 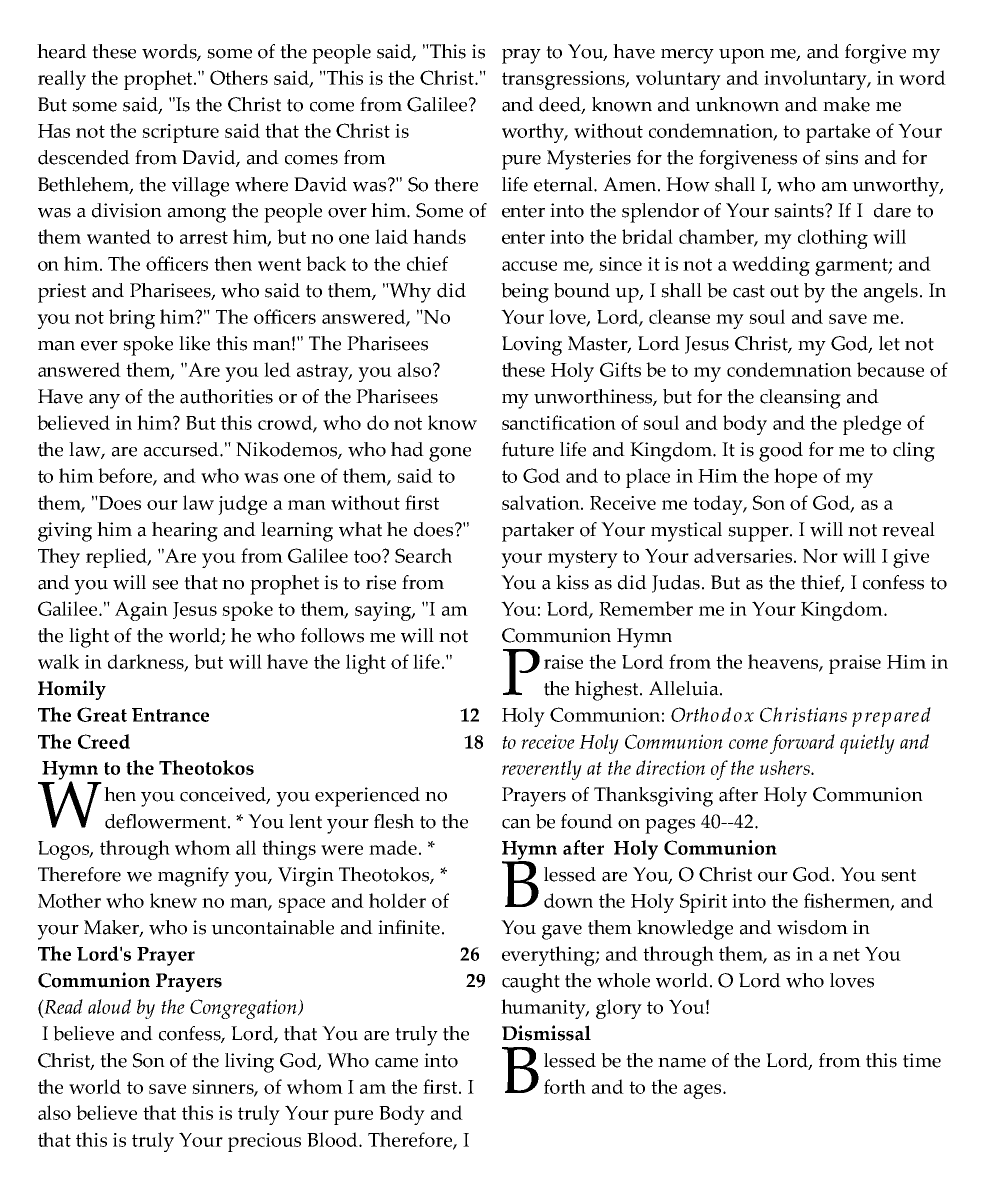 What do you see at coordinates (180, 133) in the image?
I see `scripture` at bounding box center [180, 133].
